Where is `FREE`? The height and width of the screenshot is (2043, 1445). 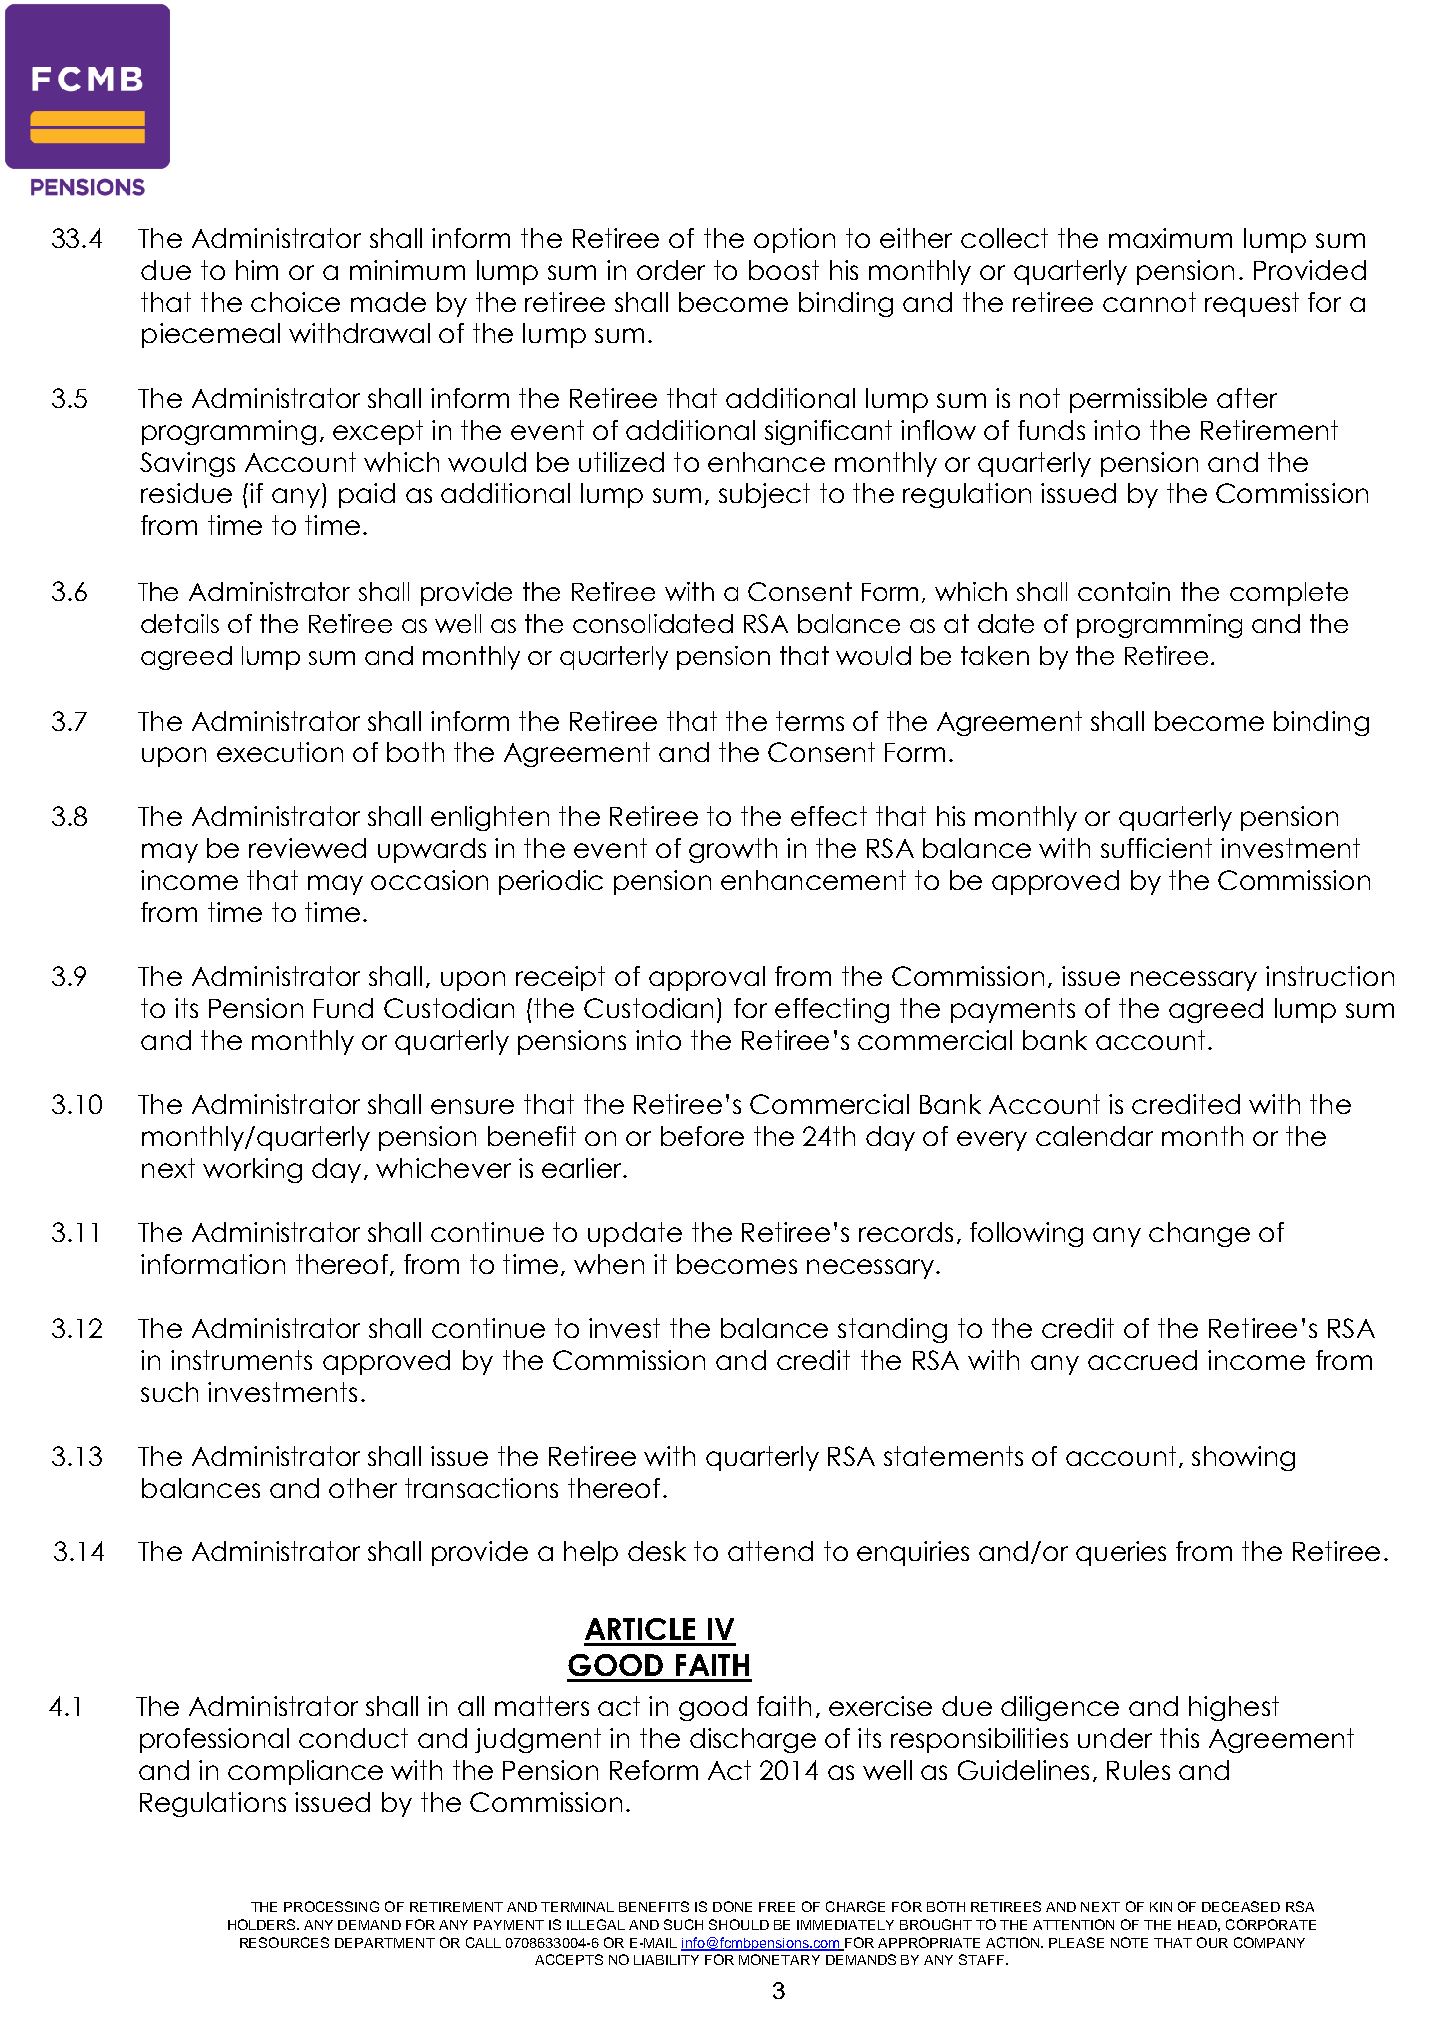 FREE is located at coordinates (777, 1907).
